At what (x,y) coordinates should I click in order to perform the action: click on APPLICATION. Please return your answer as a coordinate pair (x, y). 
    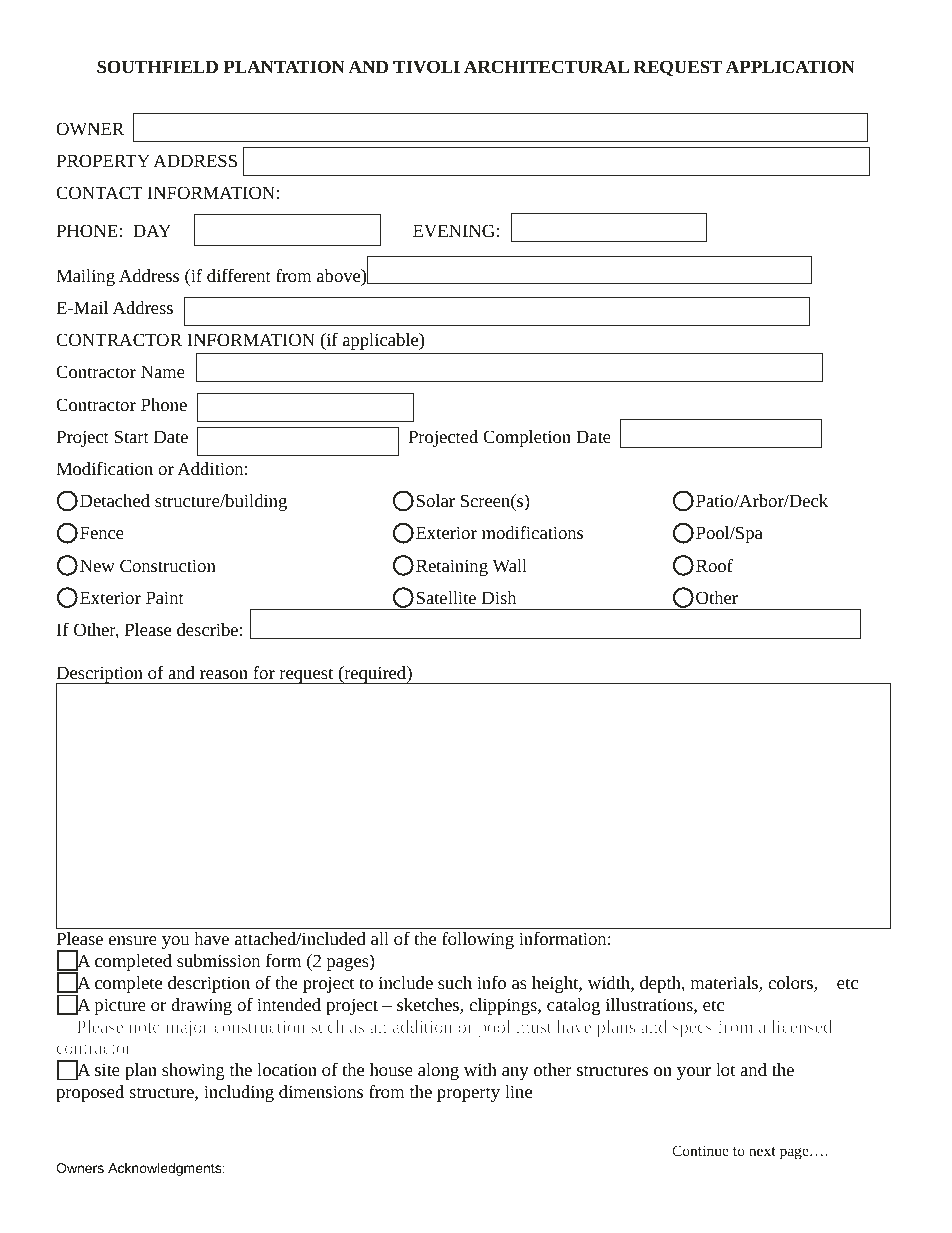
    Looking at the image, I should click on (790, 66).
